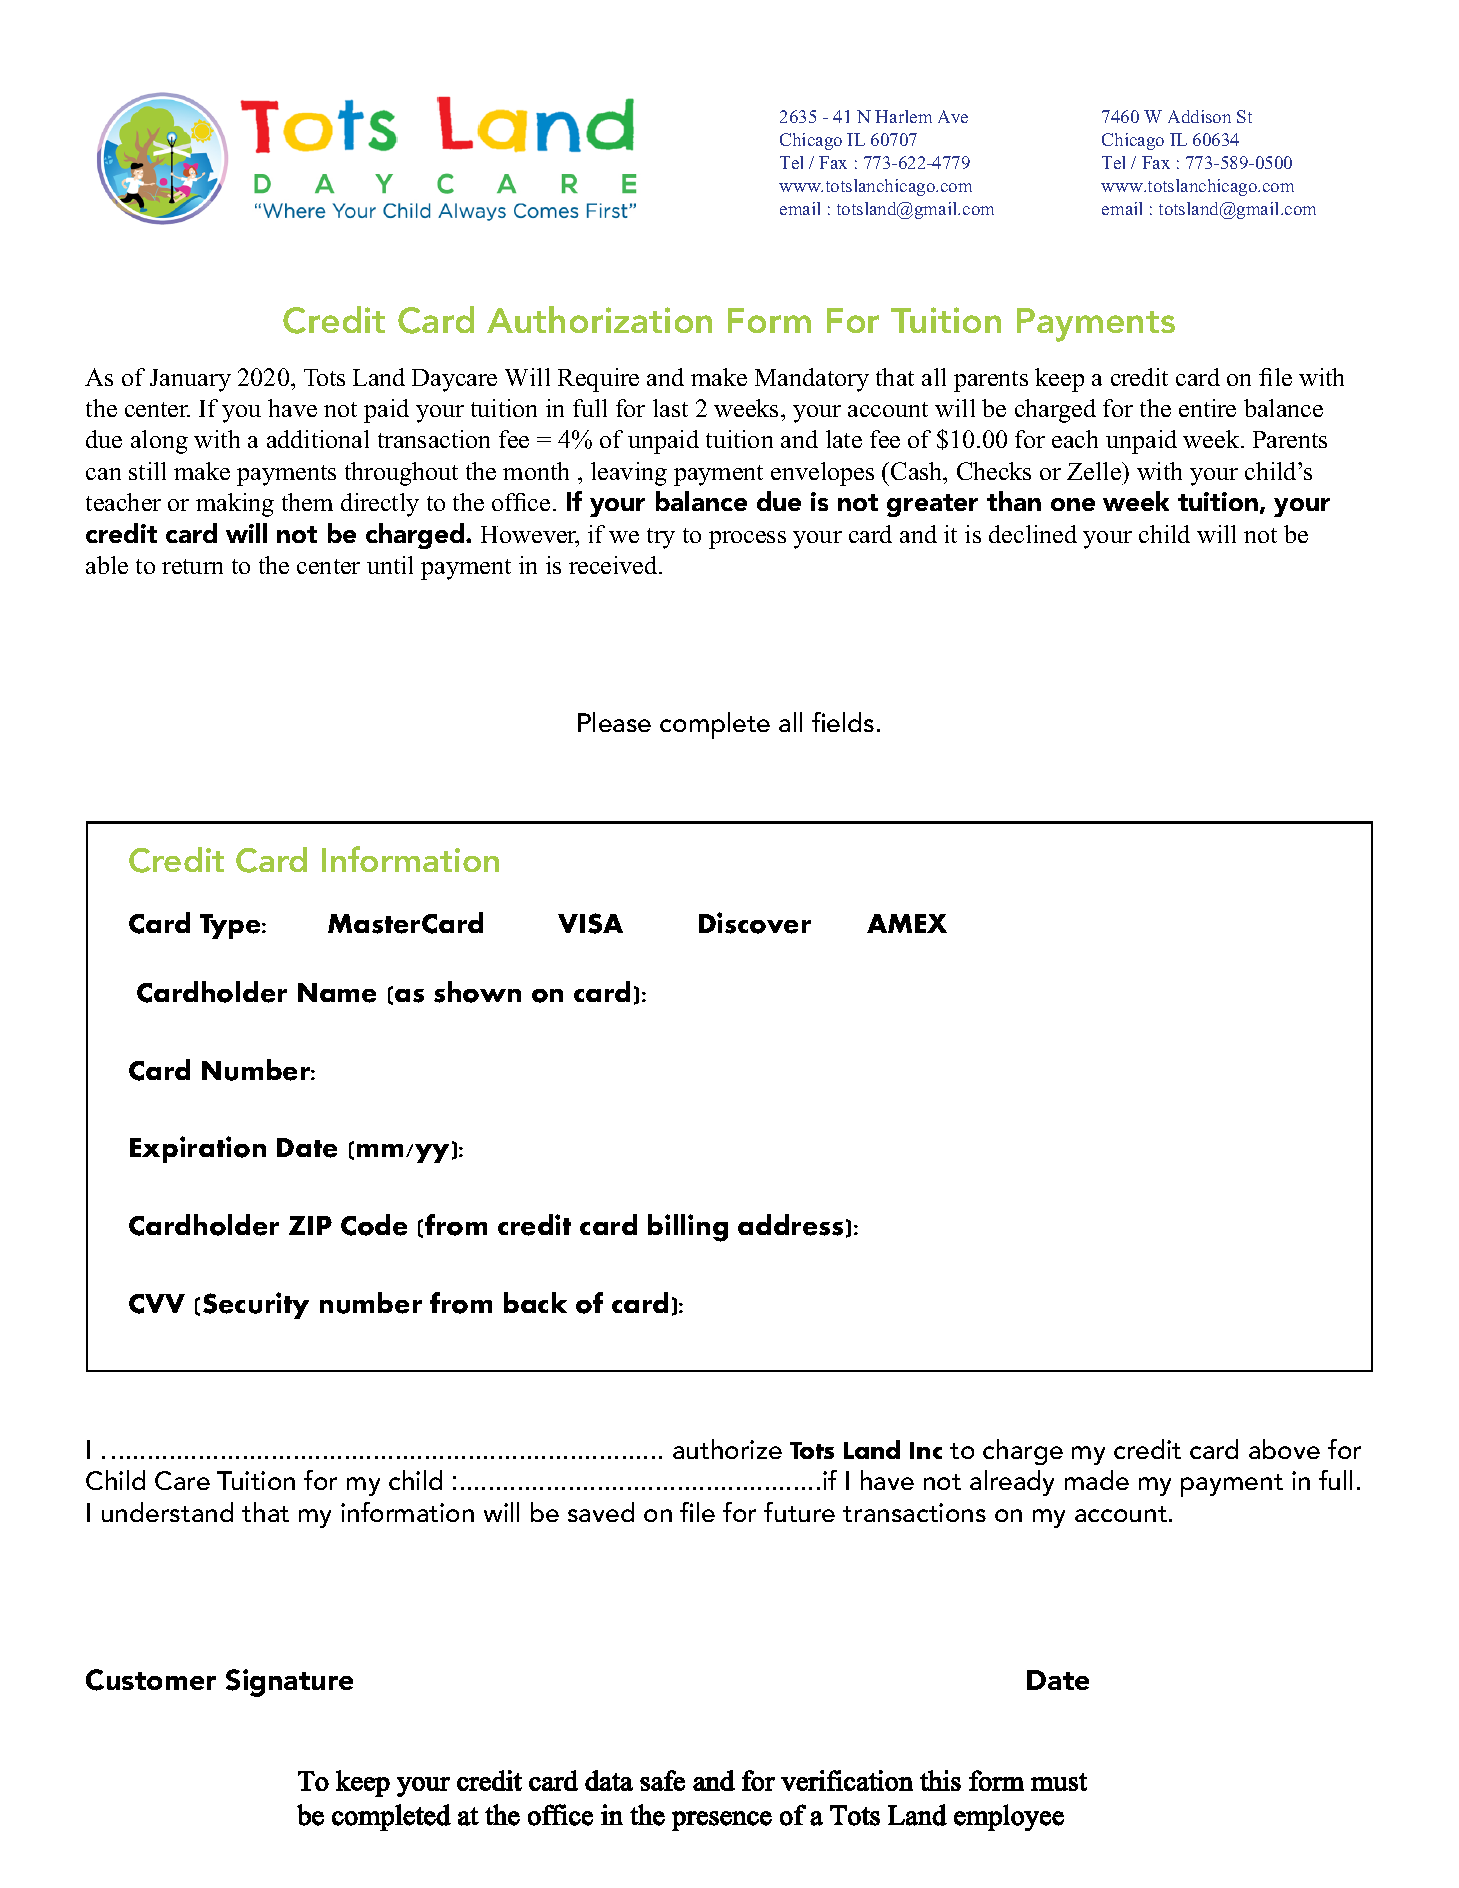 This screenshot has height=1888, width=1459. Describe the element at coordinates (1199, 116) in the screenshot. I see `Addison` at that location.
